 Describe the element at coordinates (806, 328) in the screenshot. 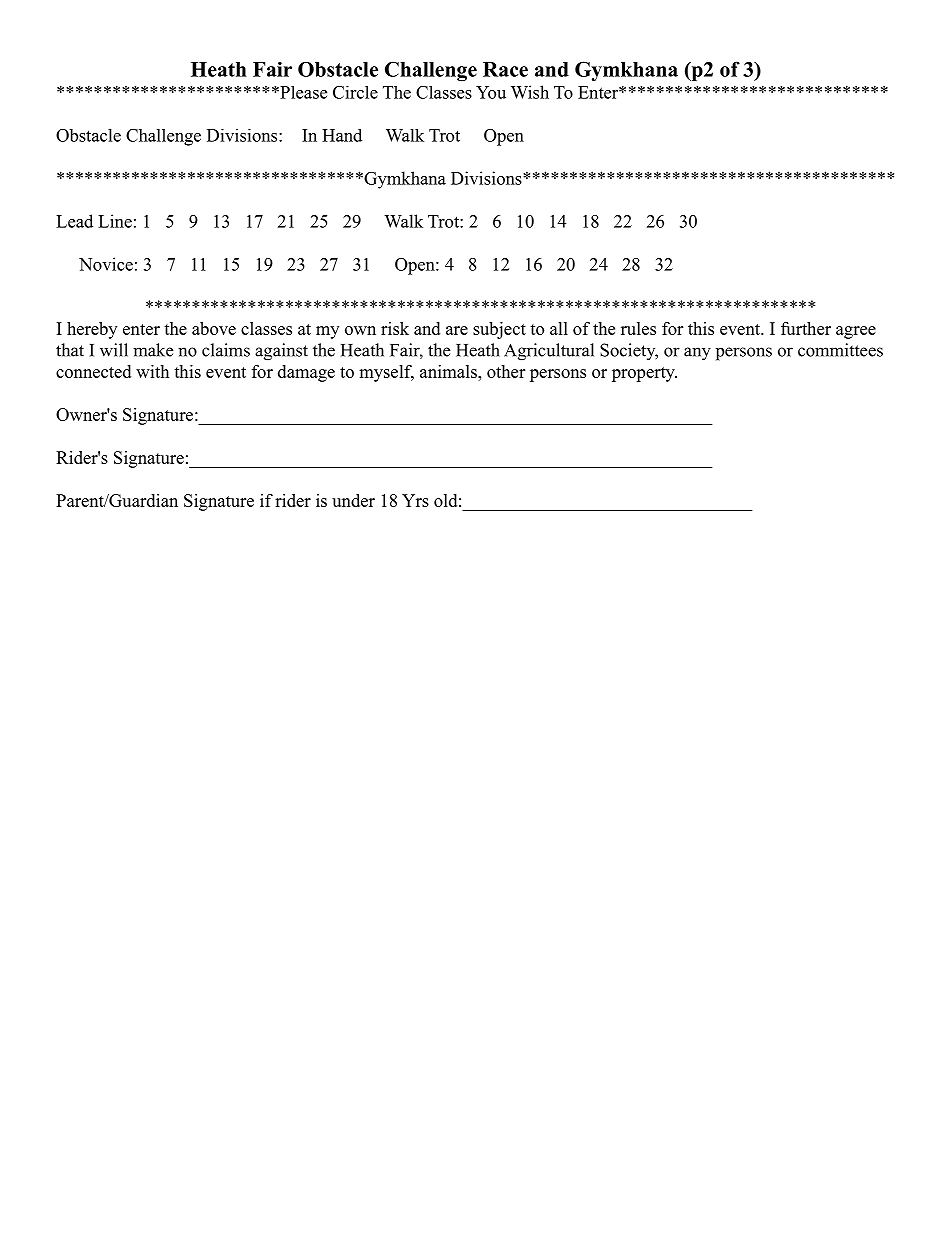

I see `further` at that location.
